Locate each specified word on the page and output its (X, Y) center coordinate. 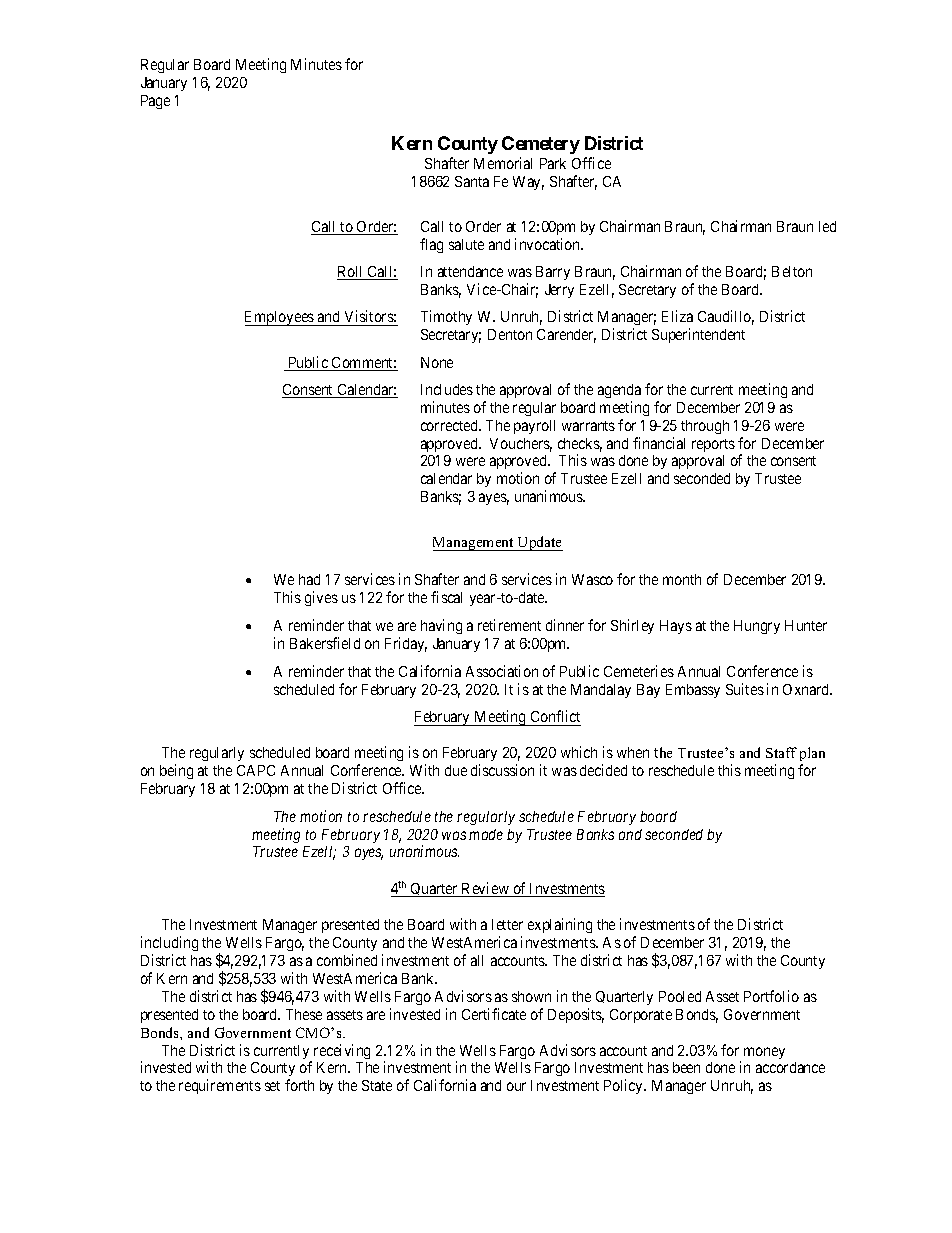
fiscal (446, 597)
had (309, 579)
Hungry (757, 627)
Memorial (503, 163)
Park (553, 163)
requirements (220, 1086)
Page (155, 102)
